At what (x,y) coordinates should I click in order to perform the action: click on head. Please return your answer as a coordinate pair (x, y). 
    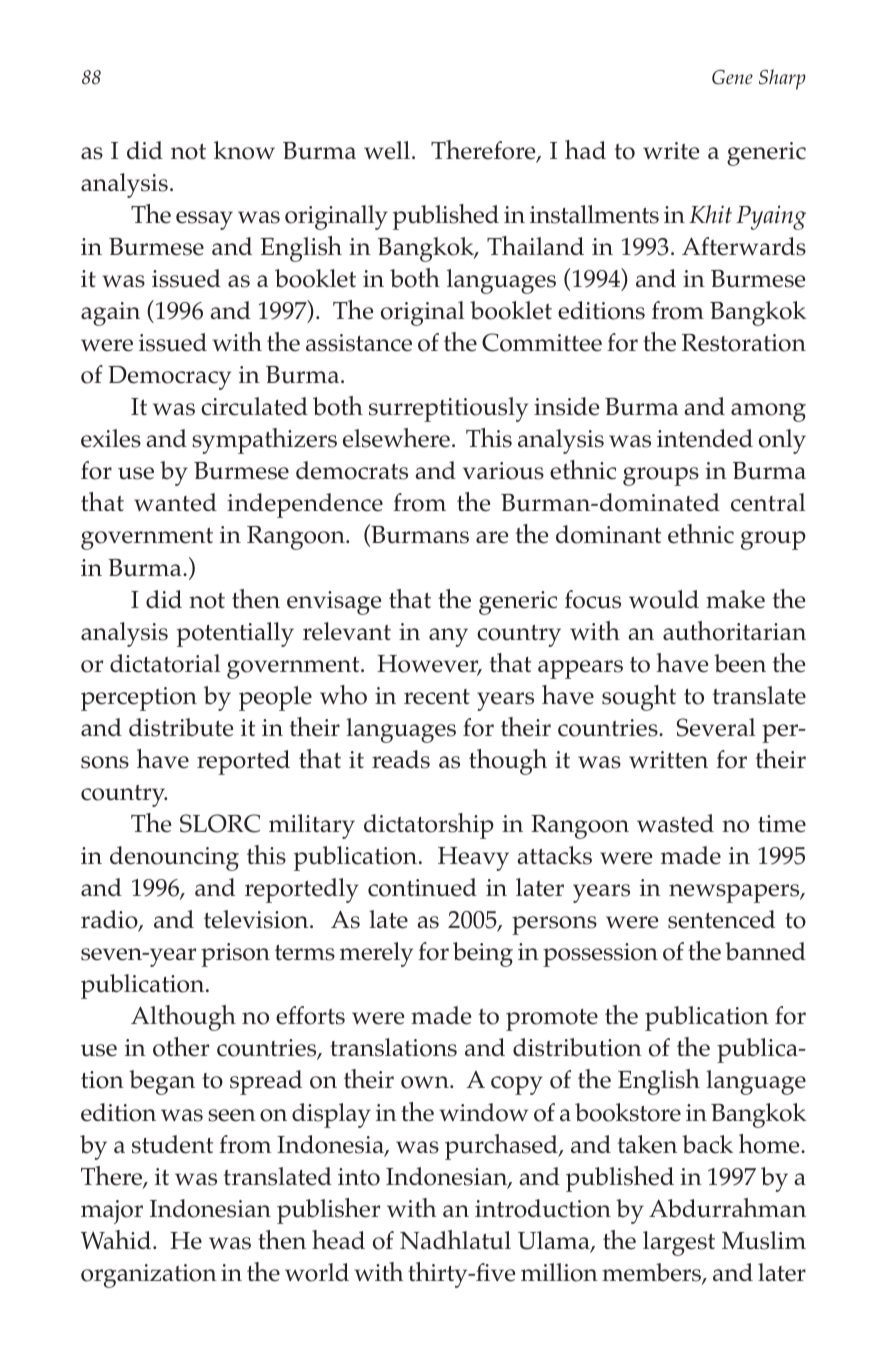
    Looking at the image, I should click on (338, 1240).
